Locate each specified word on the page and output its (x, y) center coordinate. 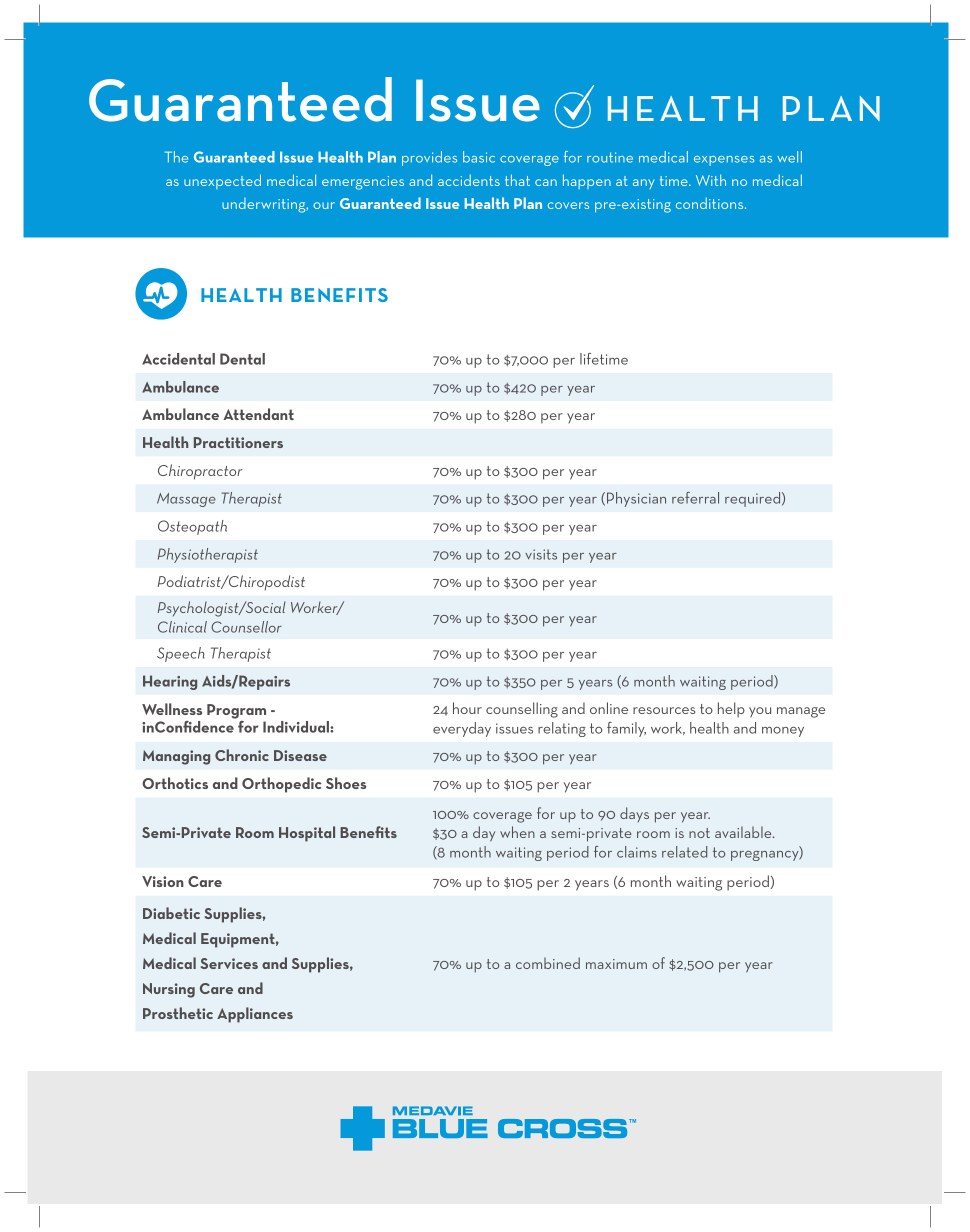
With (711, 180)
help (731, 709)
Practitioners (238, 442)
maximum (616, 964)
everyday (462, 729)
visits (541, 554)
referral (695, 498)
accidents (469, 180)
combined (548, 963)
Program (236, 711)
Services (229, 963)
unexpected (222, 181)
